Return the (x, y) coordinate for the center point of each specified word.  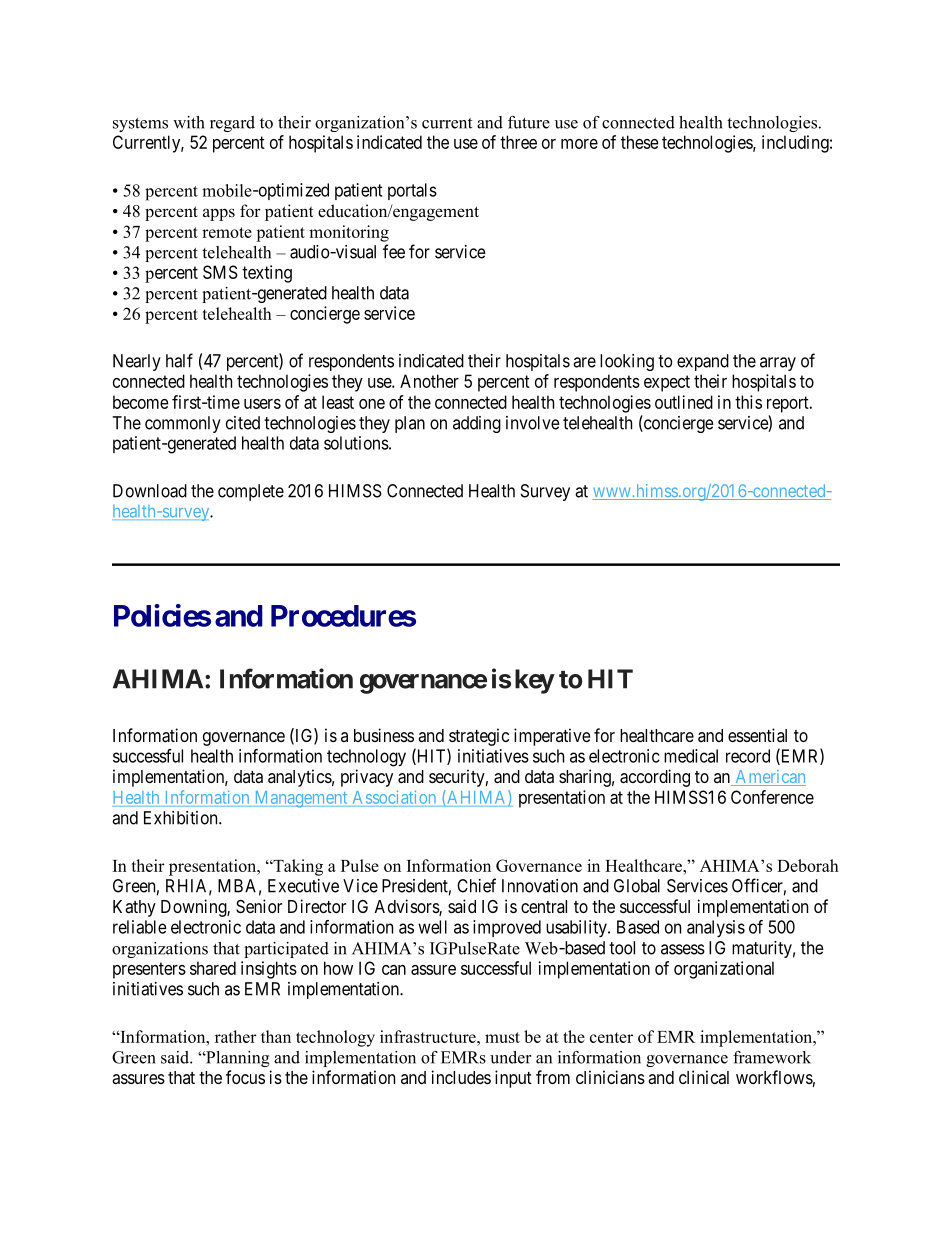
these (640, 142)
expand (703, 362)
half (179, 360)
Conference (772, 797)
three (518, 142)
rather (236, 1036)
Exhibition (182, 818)
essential (757, 735)
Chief (476, 885)
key (534, 681)
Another (429, 381)
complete (251, 492)
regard (232, 124)
